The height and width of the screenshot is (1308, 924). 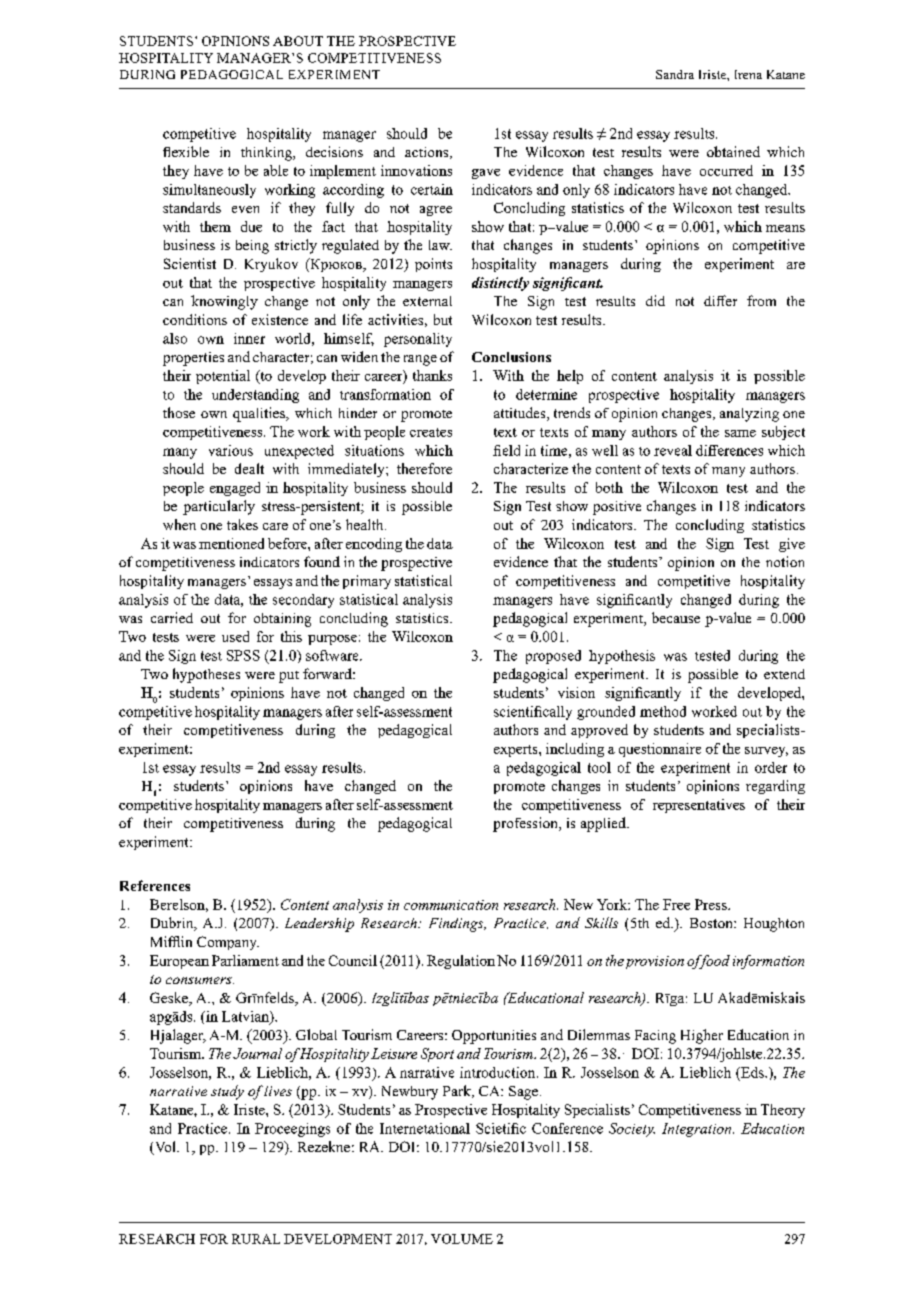 What do you see at coordinates (526, 824) in the screenshot?
I see `profession` at bounding box center [526, 824].
